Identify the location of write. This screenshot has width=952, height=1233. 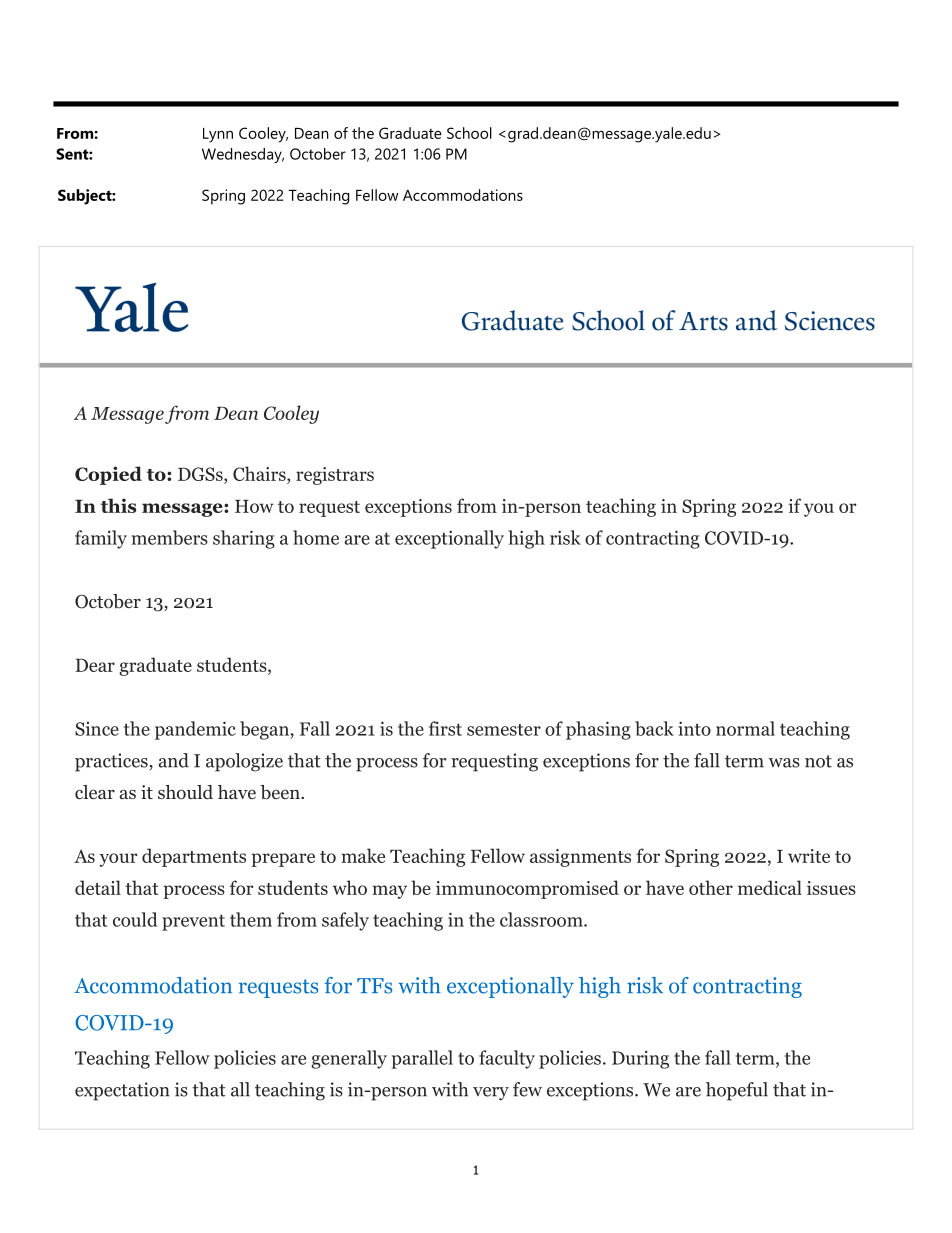
(809, 856).
